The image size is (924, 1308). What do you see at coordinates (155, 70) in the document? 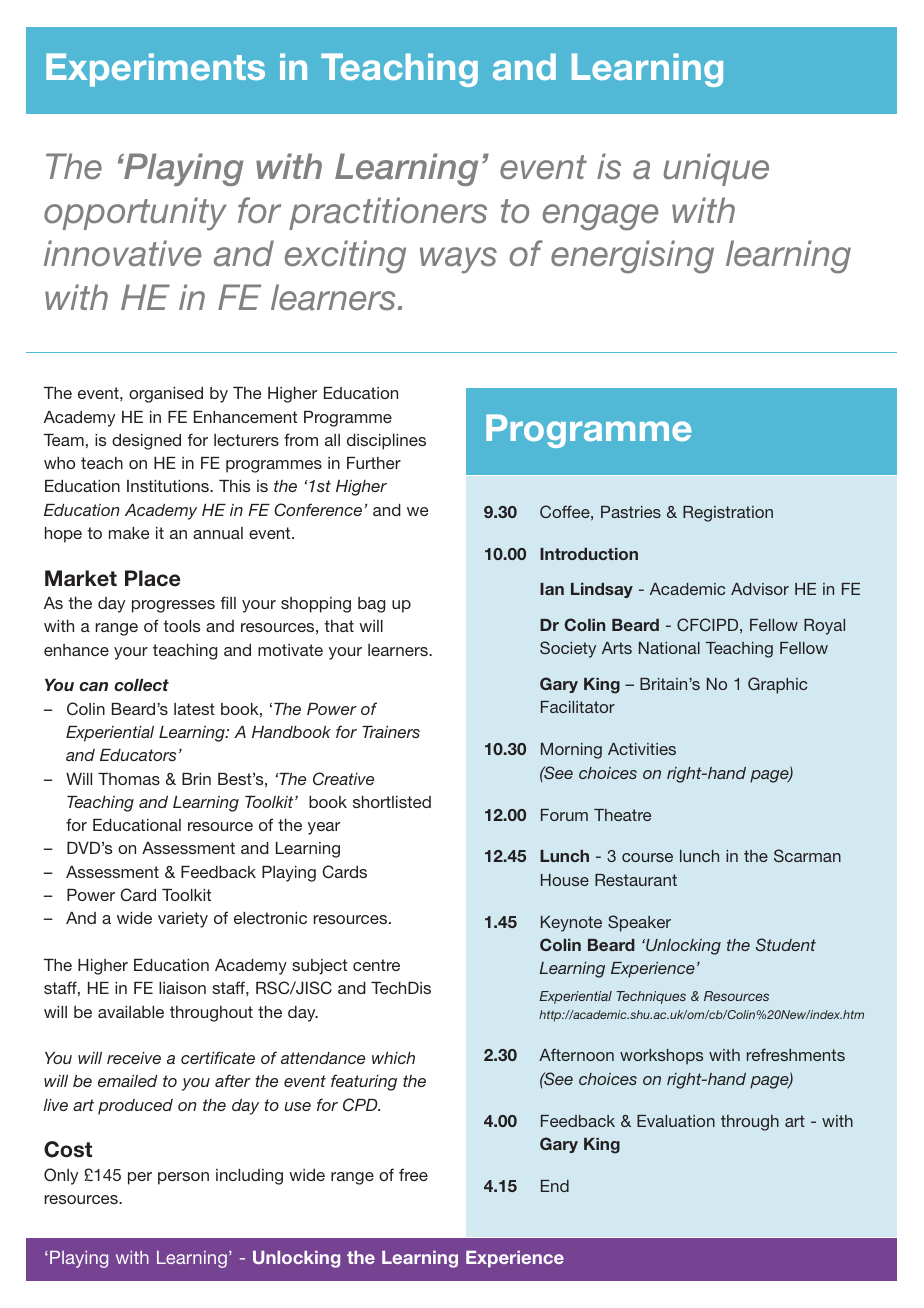
I see `Experiments` at bounding box center [155, 70].
